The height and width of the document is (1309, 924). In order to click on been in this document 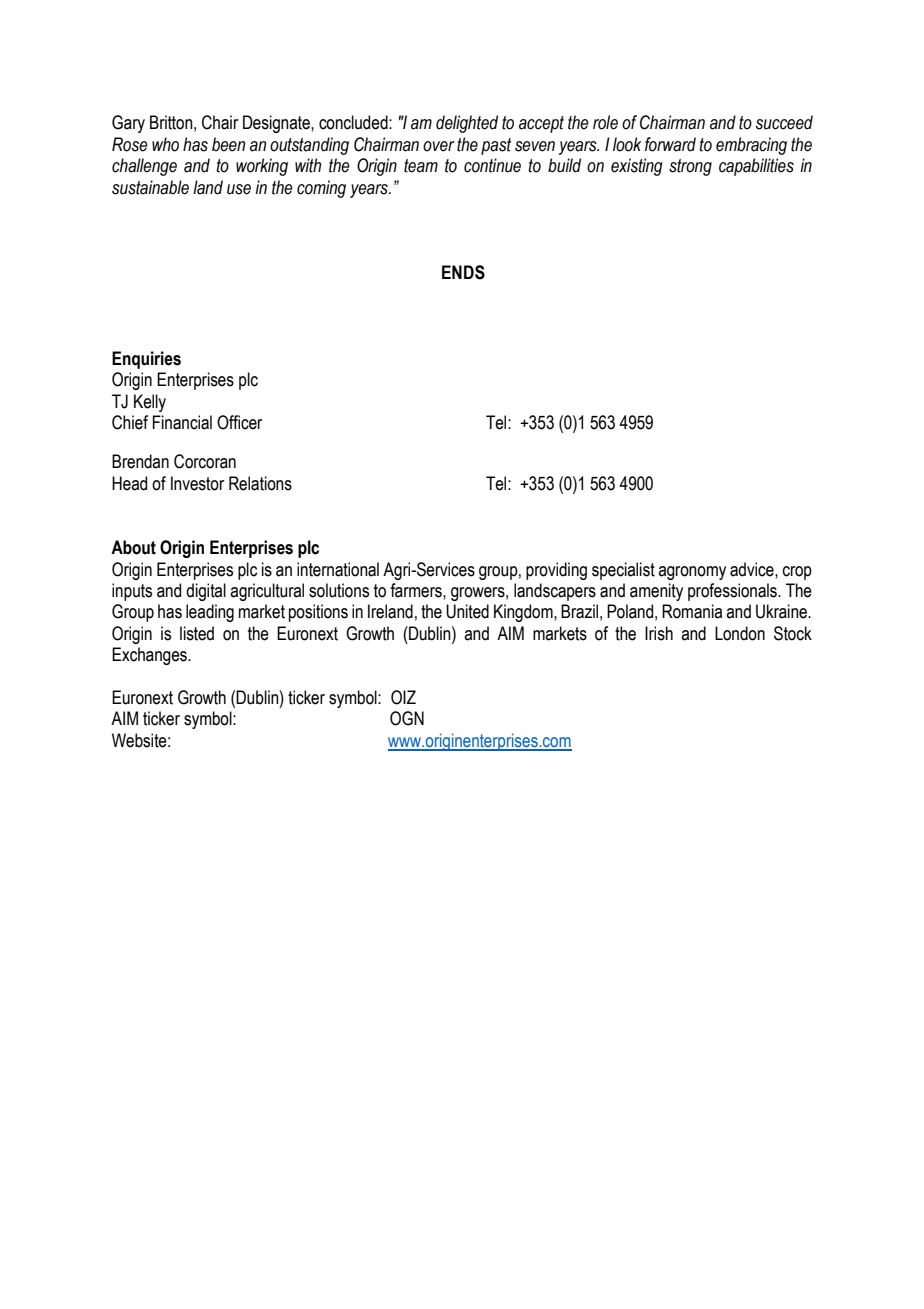, I will do `click(228, 144)`.
